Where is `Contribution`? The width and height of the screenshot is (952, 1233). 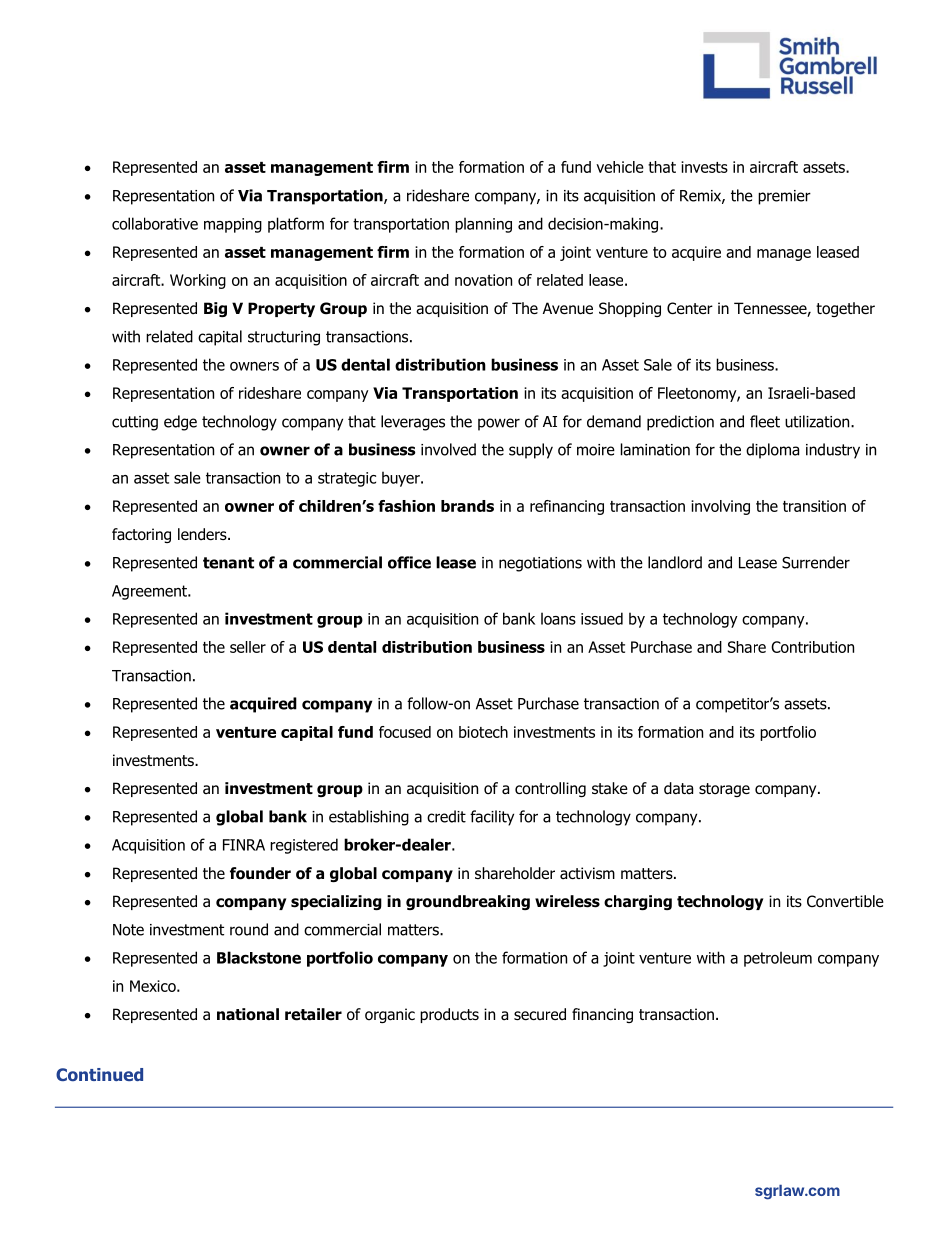
Contribution is located at coordinates (812, 647).
